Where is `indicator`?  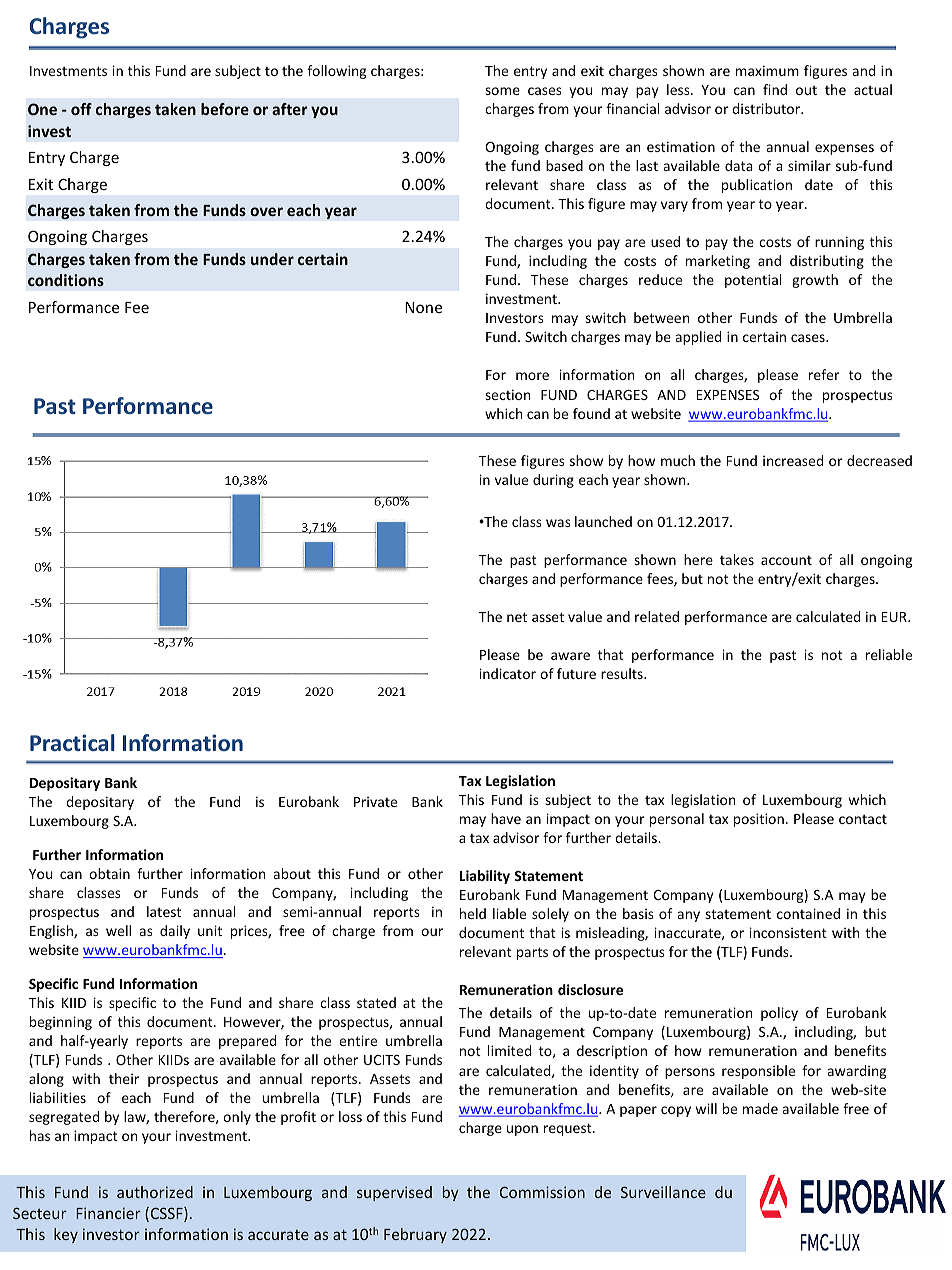 indicator is located at coordinates (508, 673).
